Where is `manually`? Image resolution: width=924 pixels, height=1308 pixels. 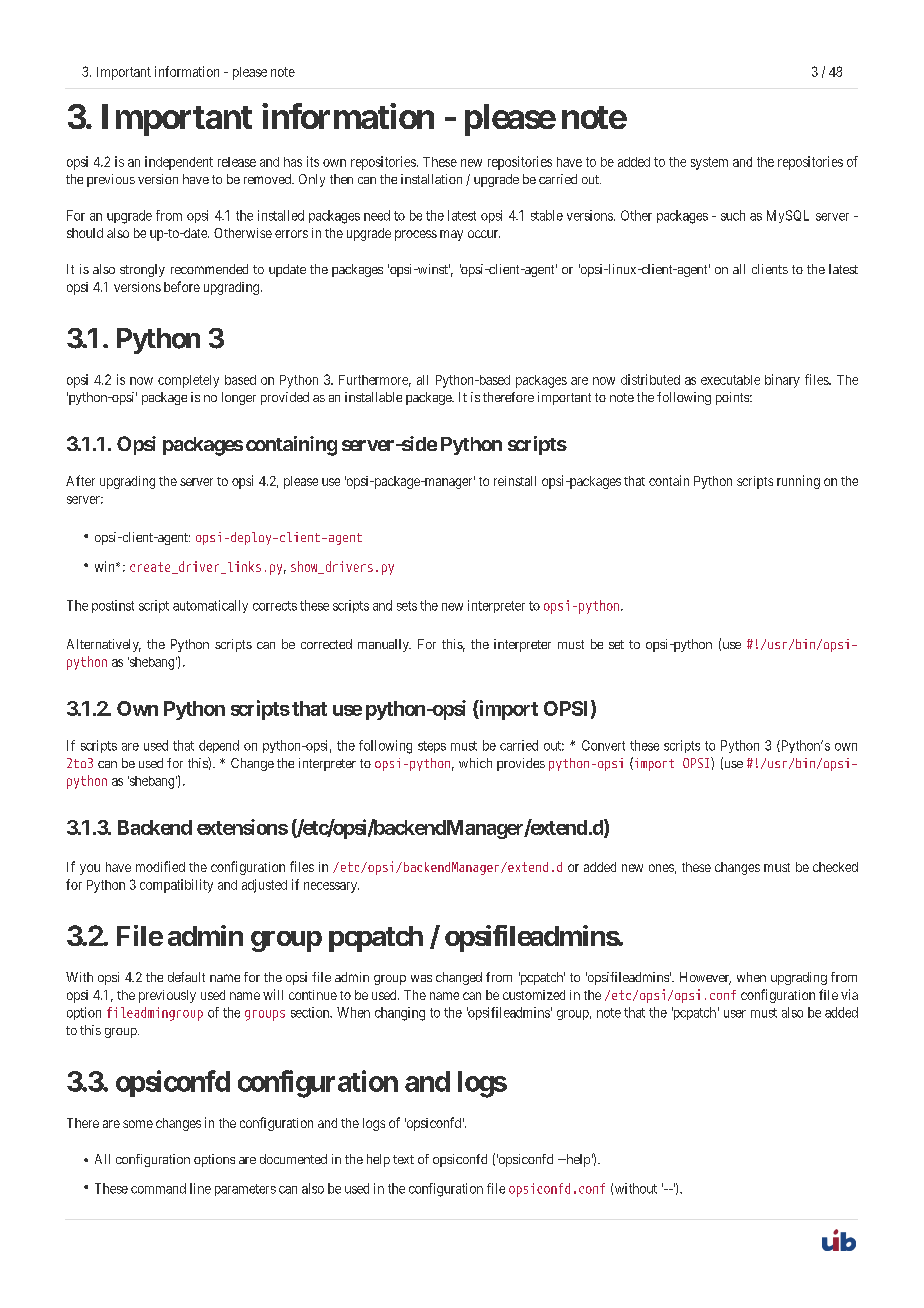
manually is located at coordinates (384, 645).
